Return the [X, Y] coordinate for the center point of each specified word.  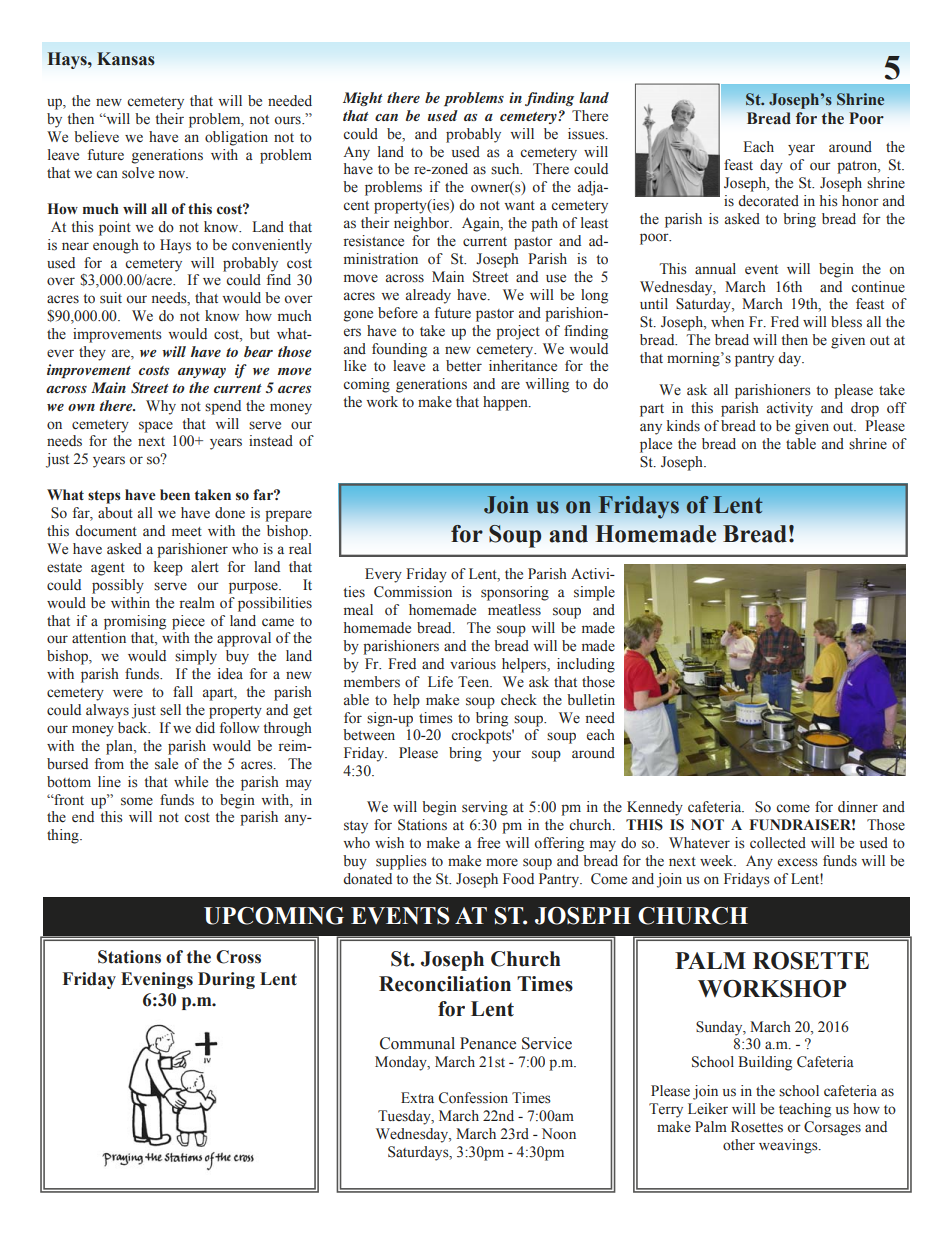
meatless [514, 610]
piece [188, 622]
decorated [768, 201]
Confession [473, 1098]
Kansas [126, 59]
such [506, 168]
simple [594, 593]
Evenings [157, 980]
